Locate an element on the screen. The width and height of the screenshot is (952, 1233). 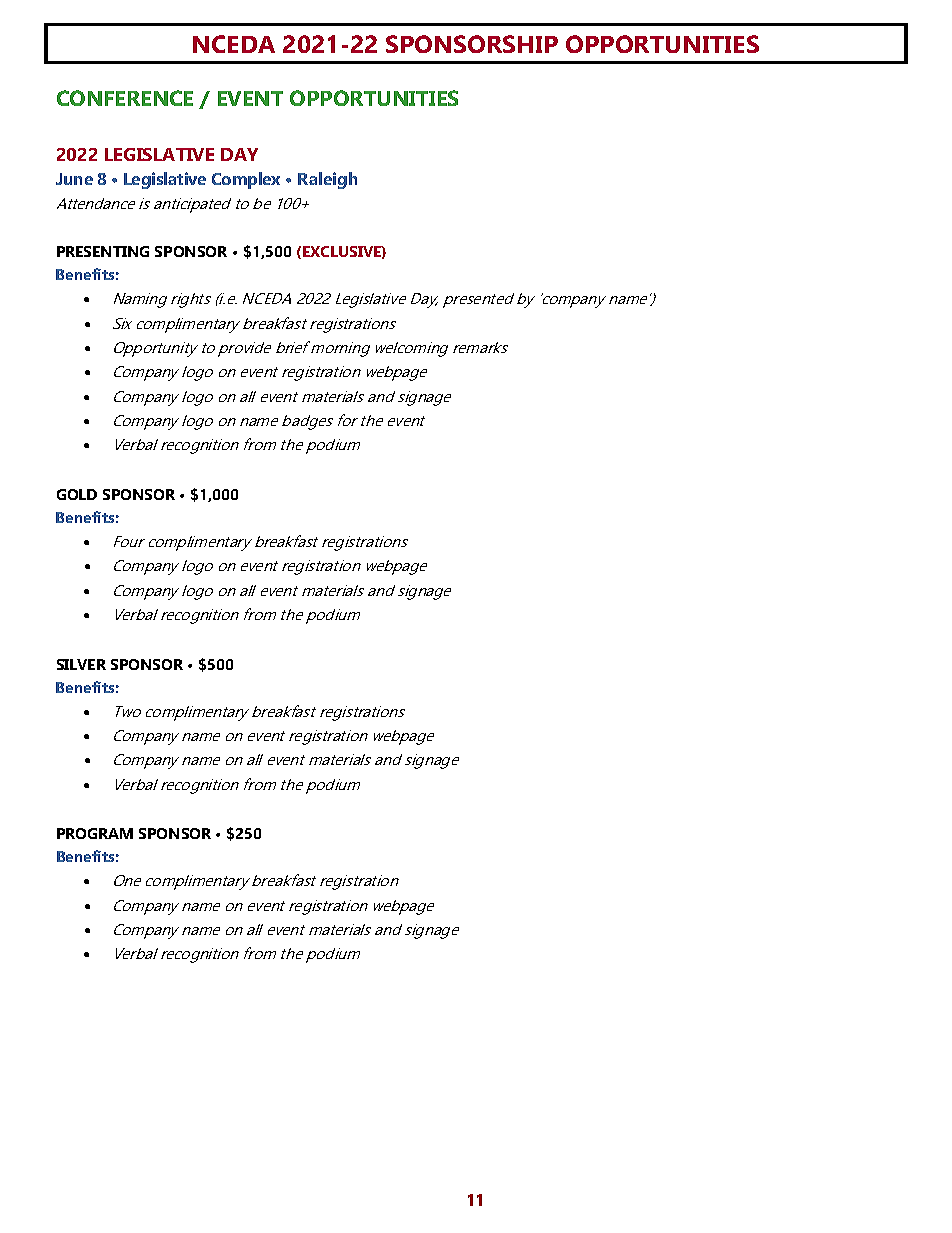
Raleigh is located at coordinates (327, 180).
